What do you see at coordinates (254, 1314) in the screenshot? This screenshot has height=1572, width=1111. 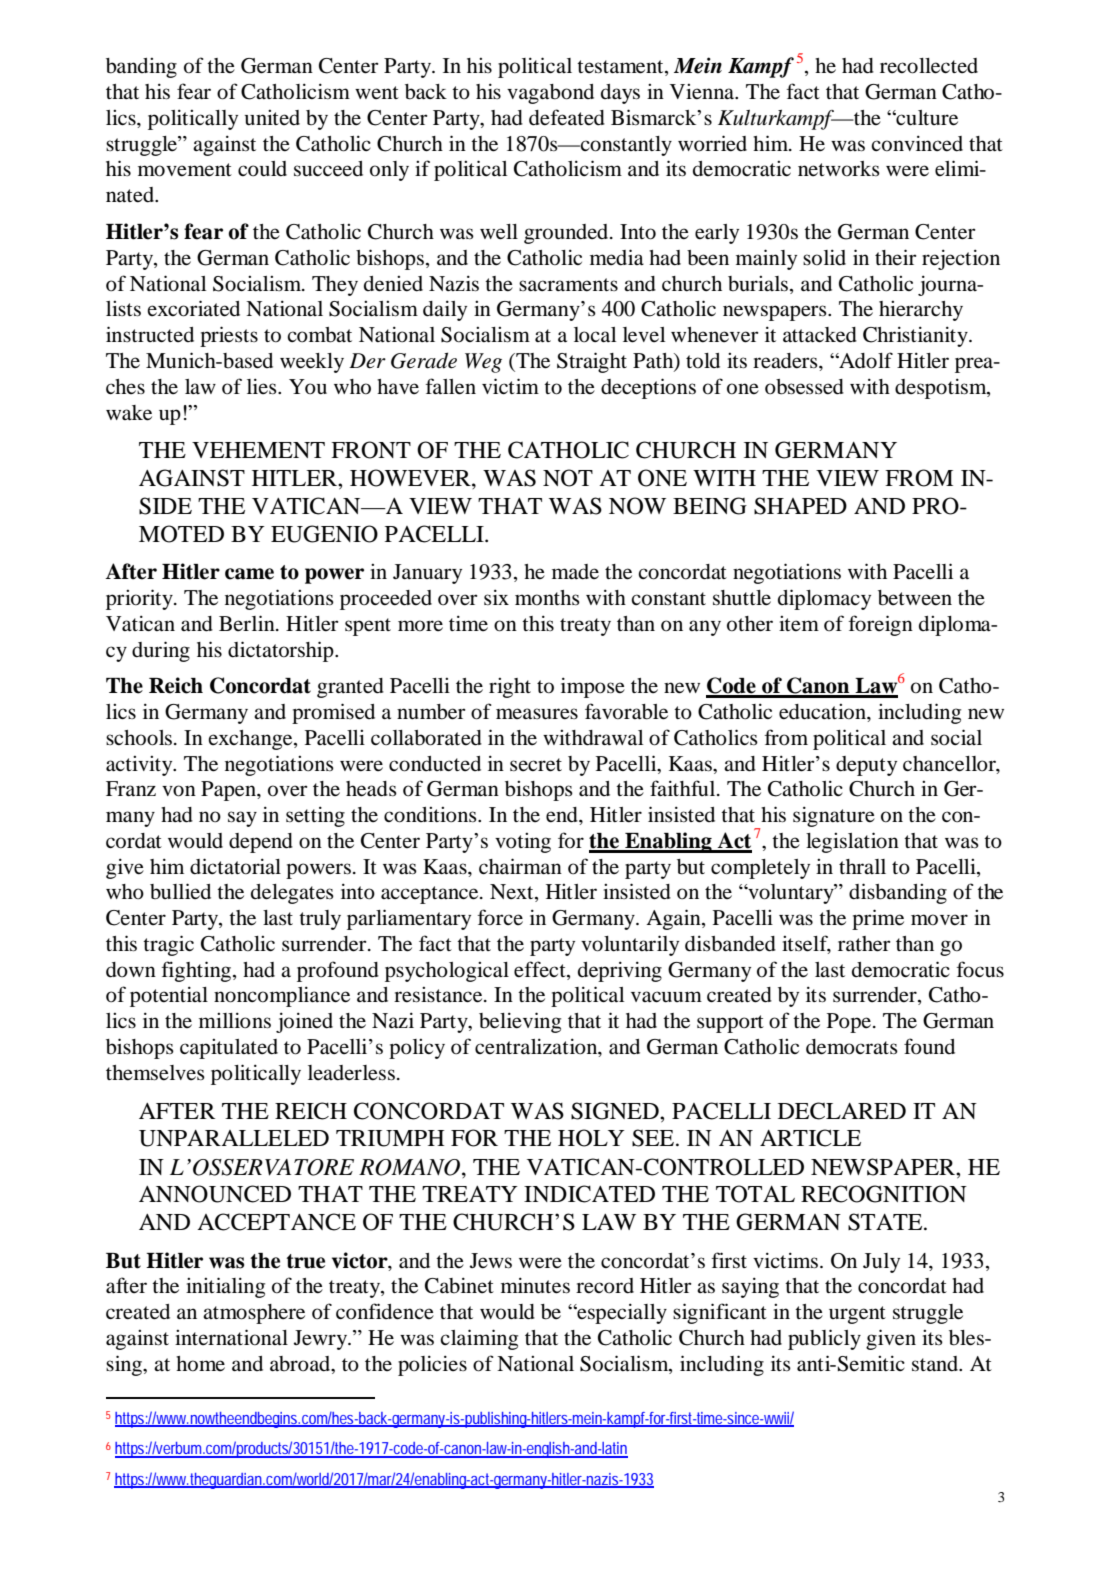 I see `atmosphere` at bounding box center [254, 1314].
